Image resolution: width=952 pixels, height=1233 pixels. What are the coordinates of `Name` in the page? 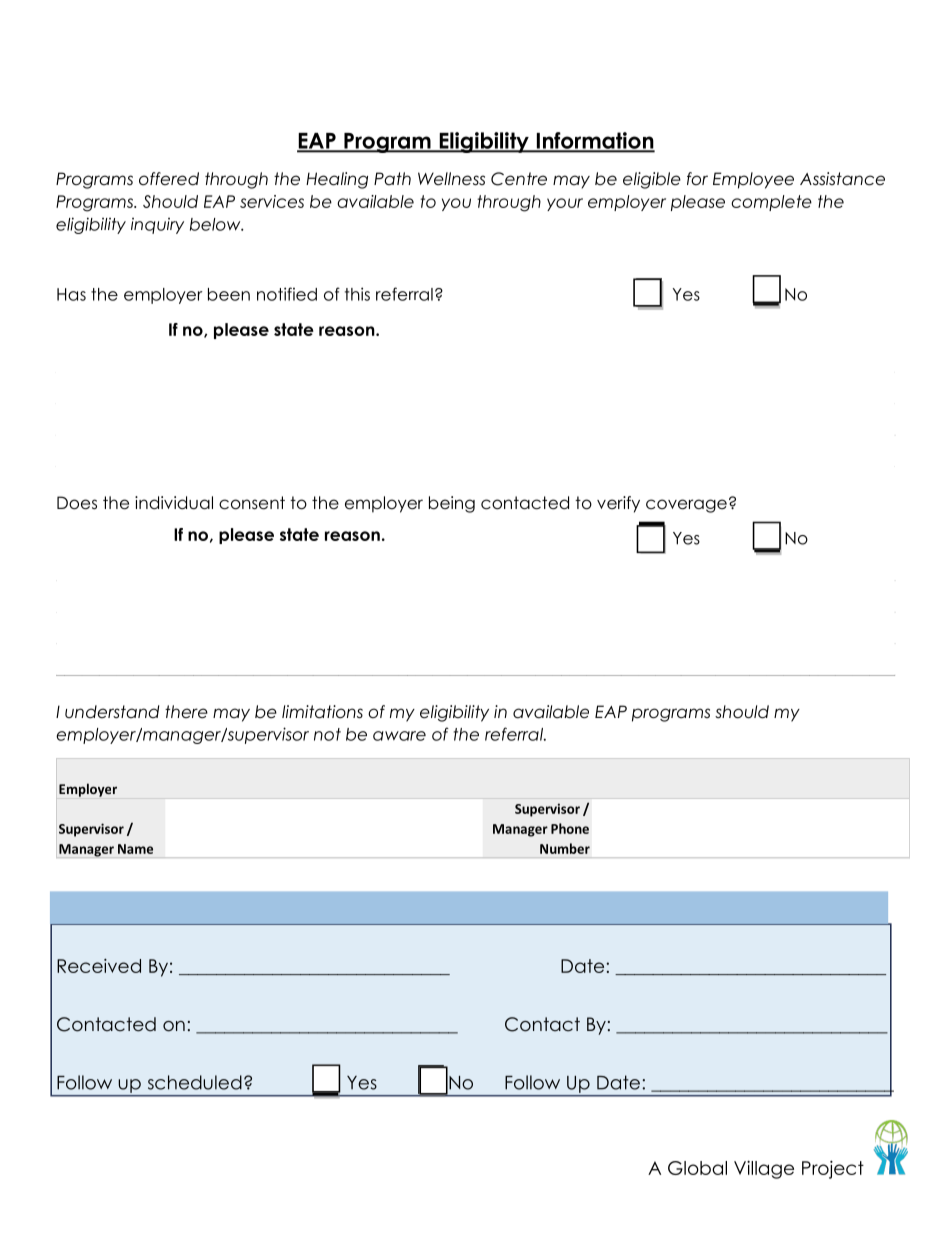 It's located at (135, 849).
